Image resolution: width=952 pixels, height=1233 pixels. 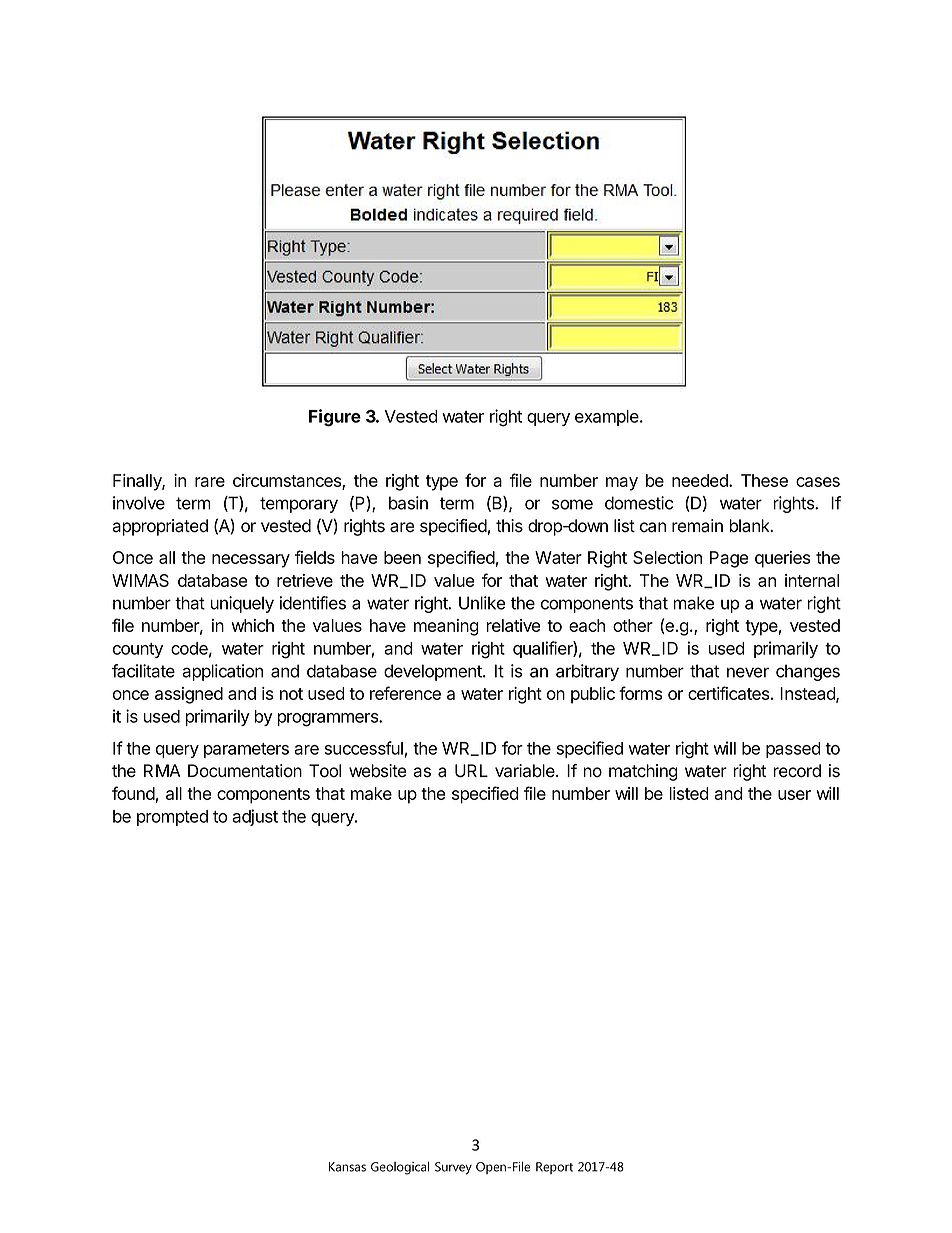 What do you see at coordinates (764, 480) in the image?
I see `These` at bounding box center [764, 480].
